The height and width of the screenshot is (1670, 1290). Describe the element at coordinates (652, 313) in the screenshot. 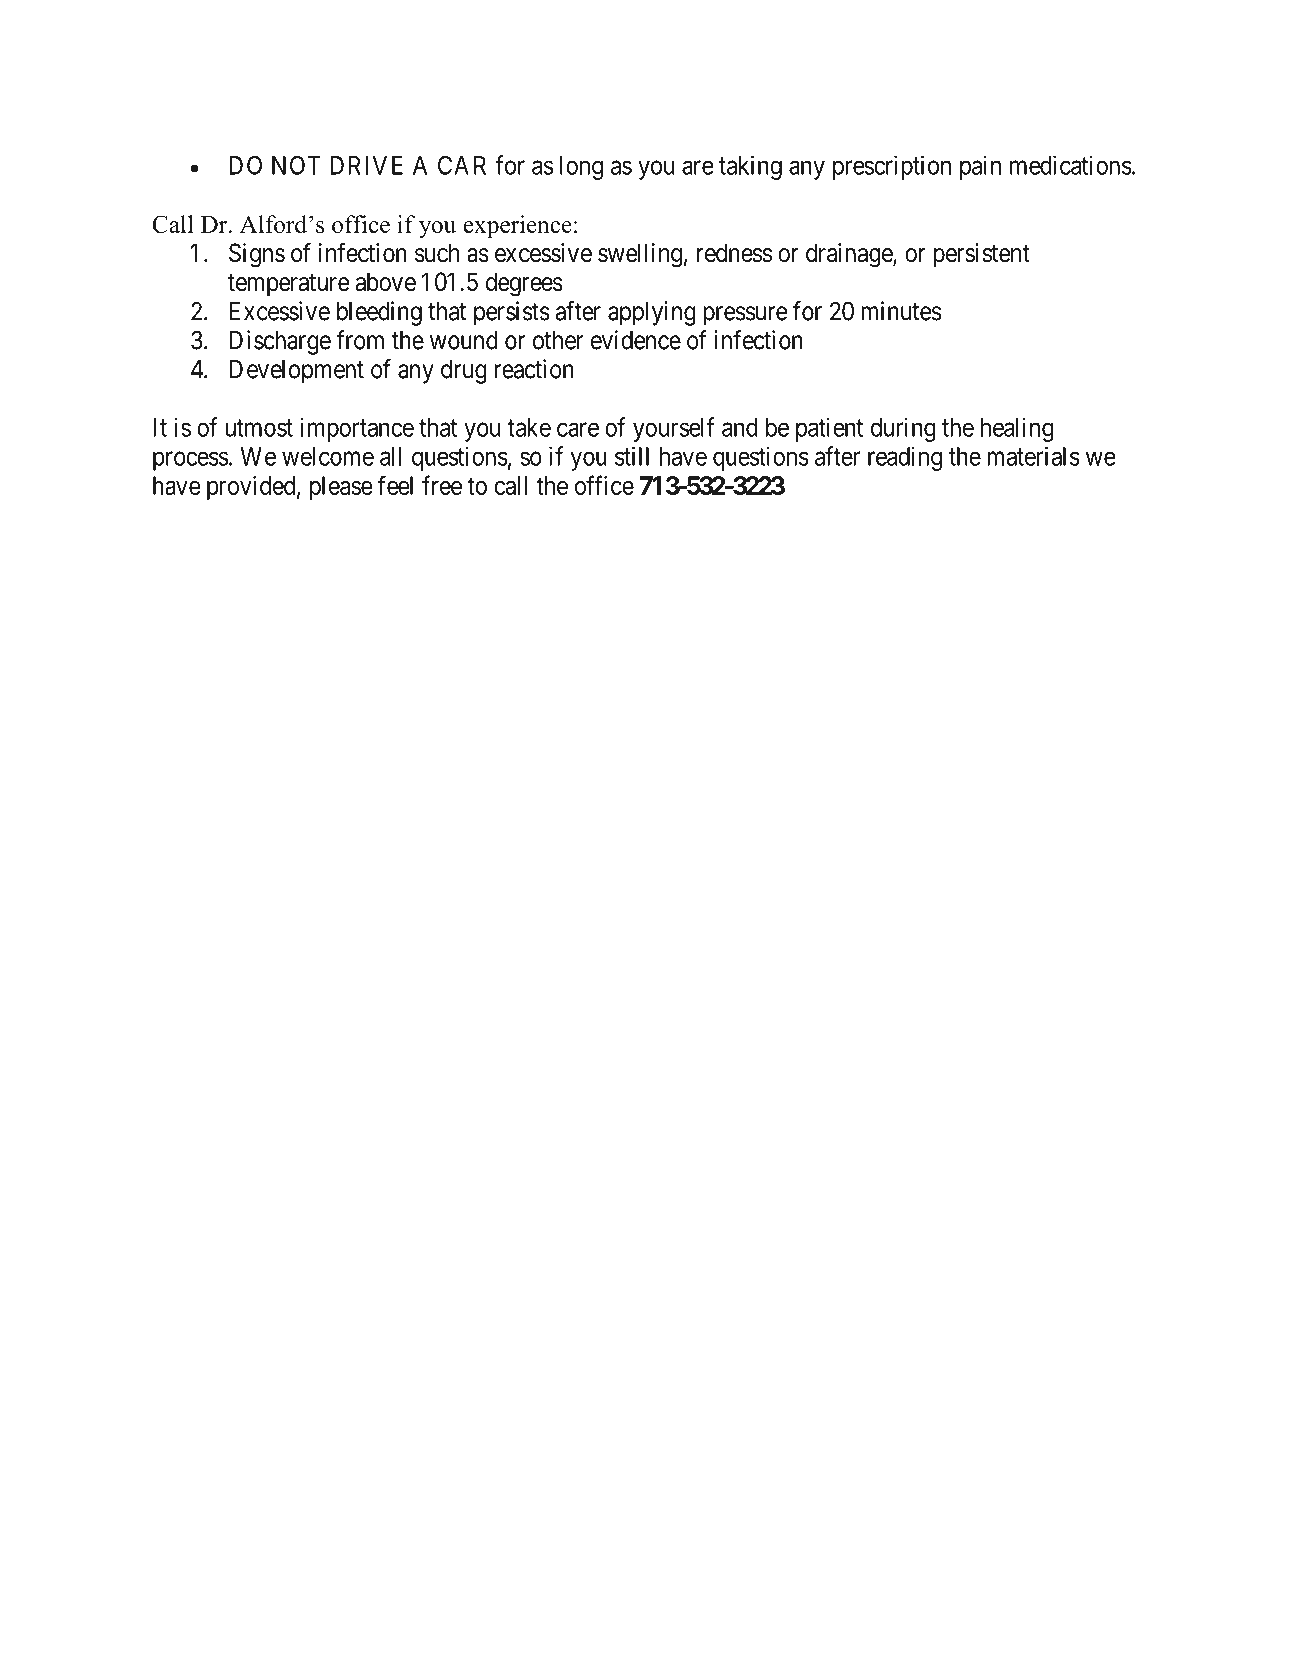

I see `applying` at that location.
